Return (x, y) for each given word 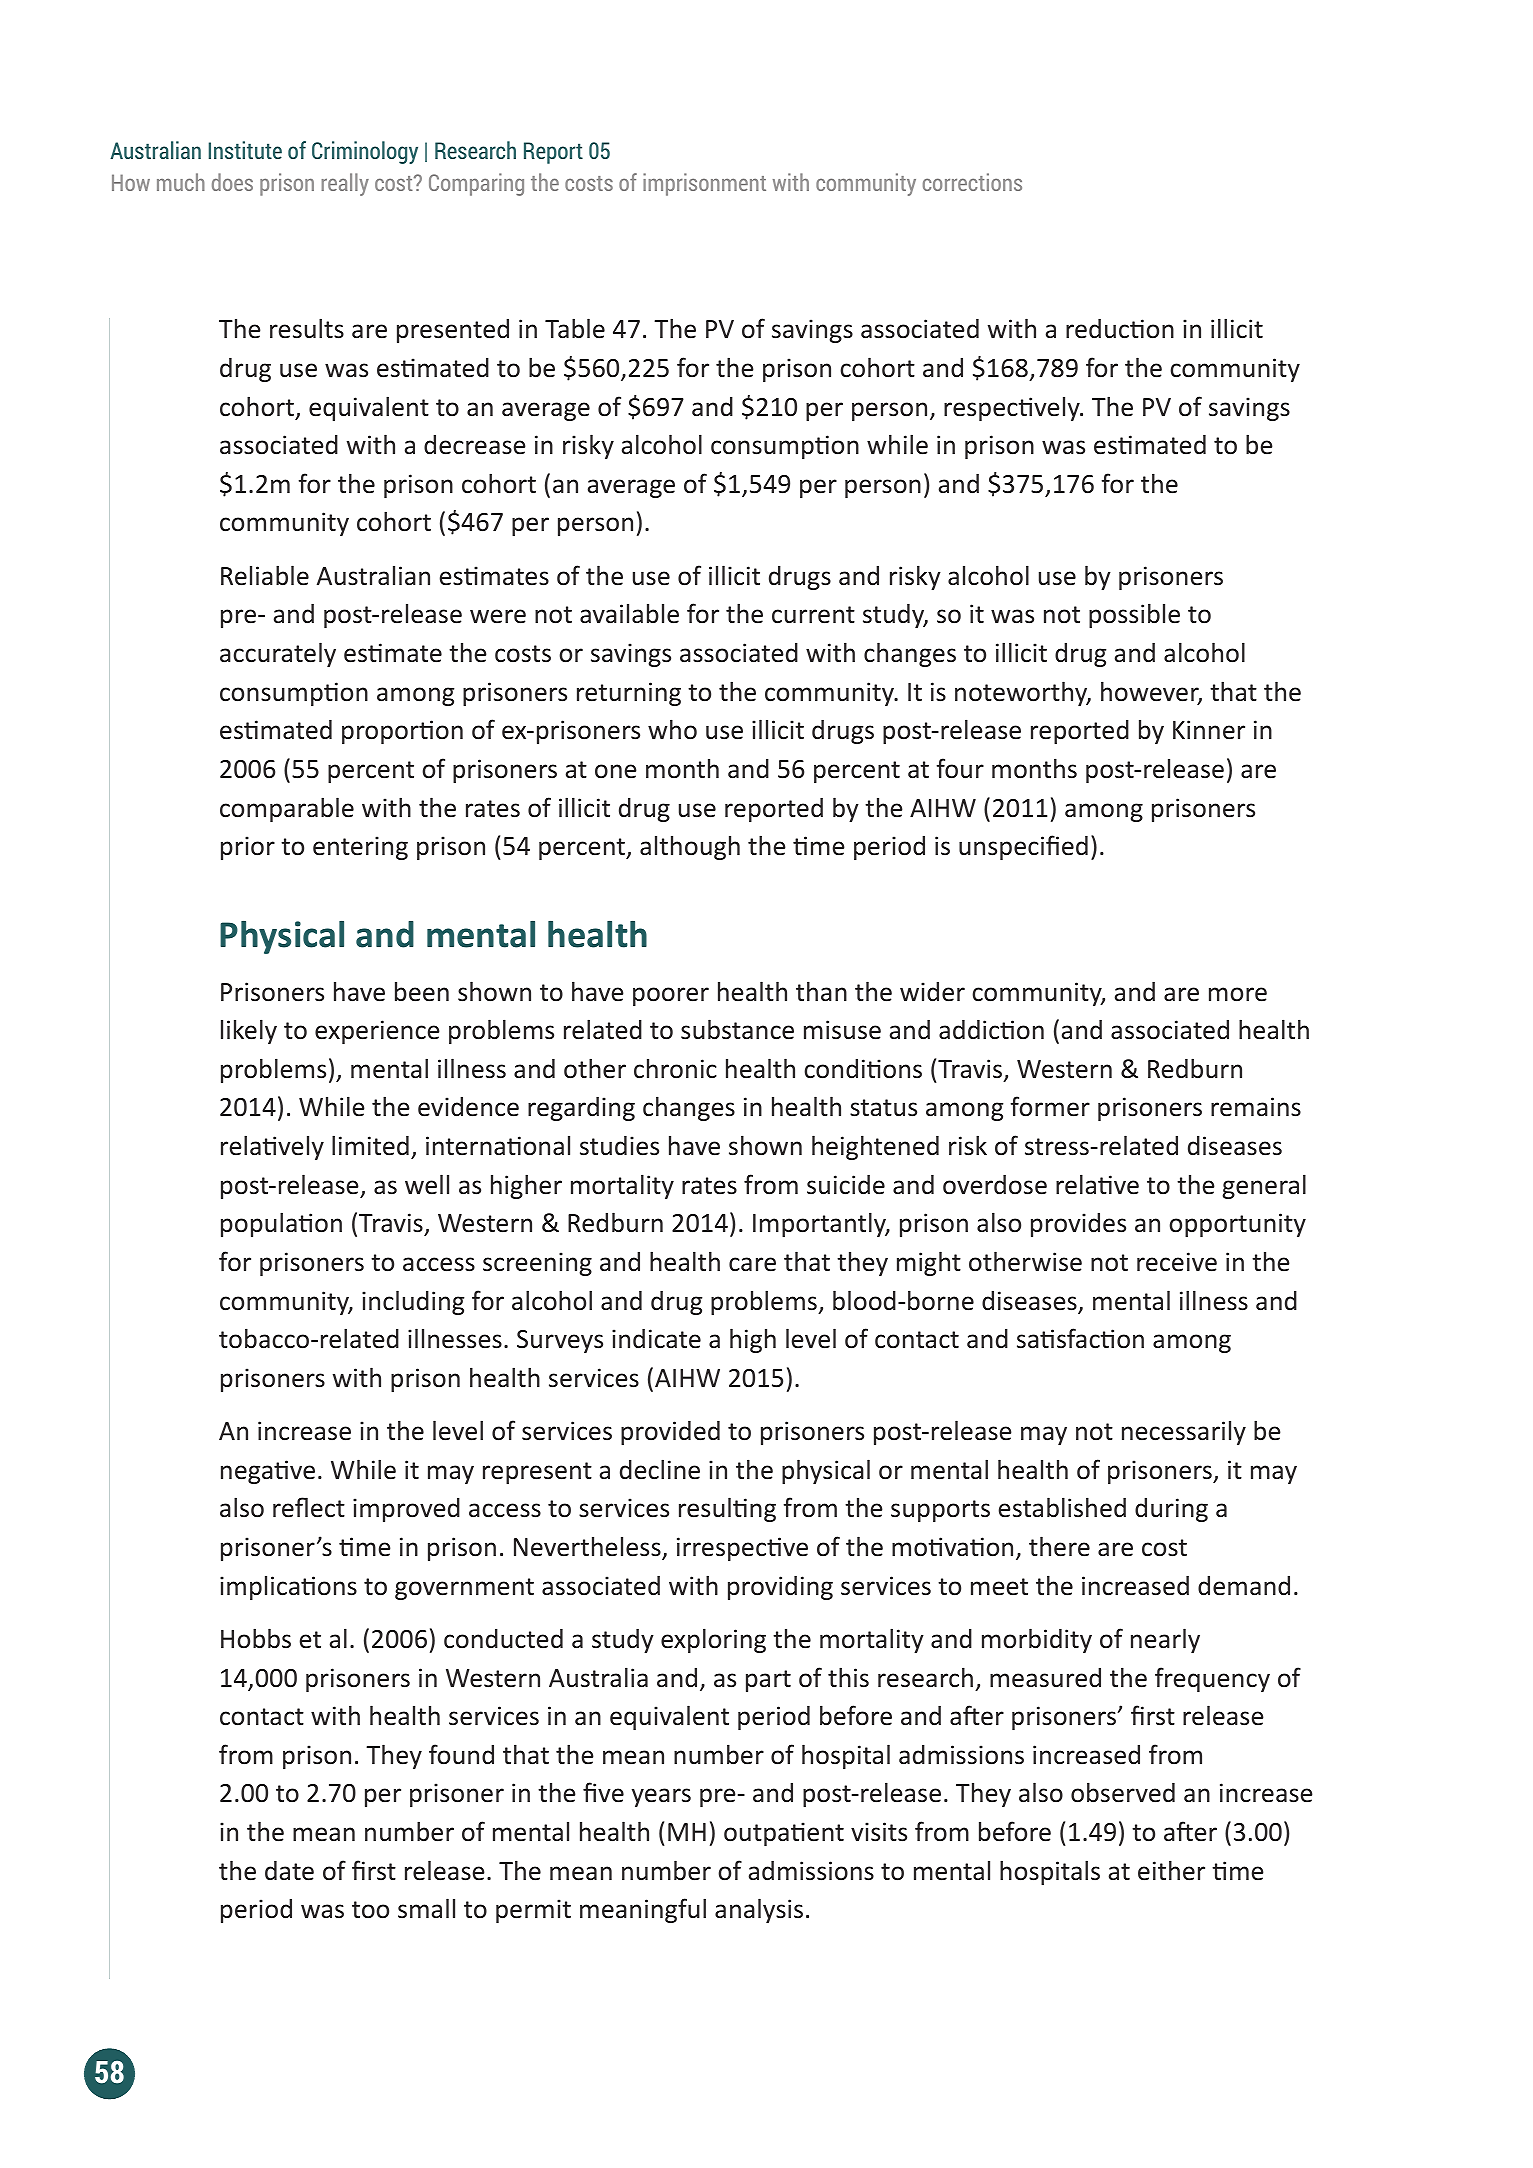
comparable (287, 809)
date (289, 1871)
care (752, 1264)
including (413, 1302)
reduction (1120, 329)
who (672, 729)
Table (575, 328)
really (345, 184)
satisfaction (1080, 1338)
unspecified (1023, 847)
